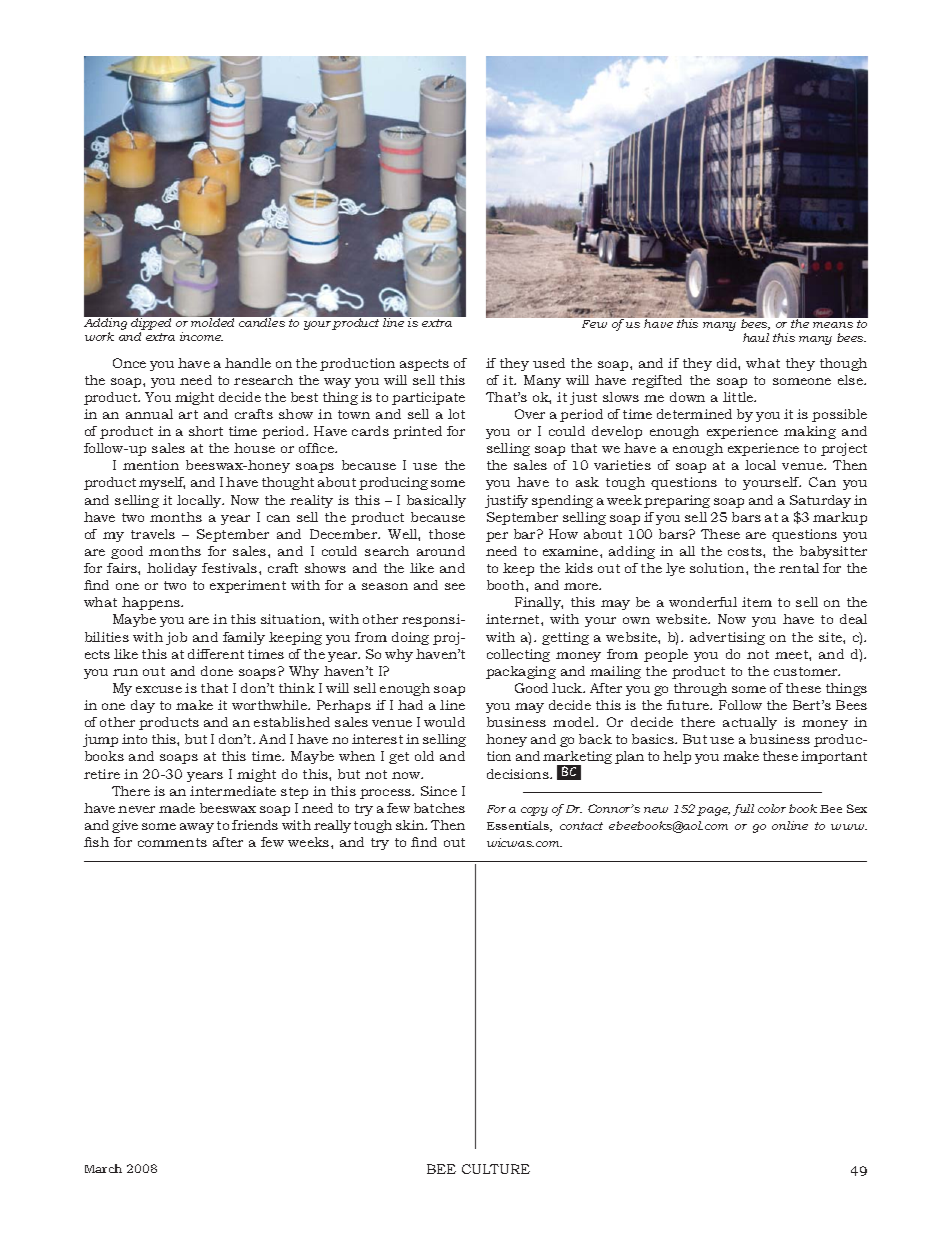  What do you see at coordinates (713, 811) in the screenshot?
I see `page` at bounding box center [713, 811].
